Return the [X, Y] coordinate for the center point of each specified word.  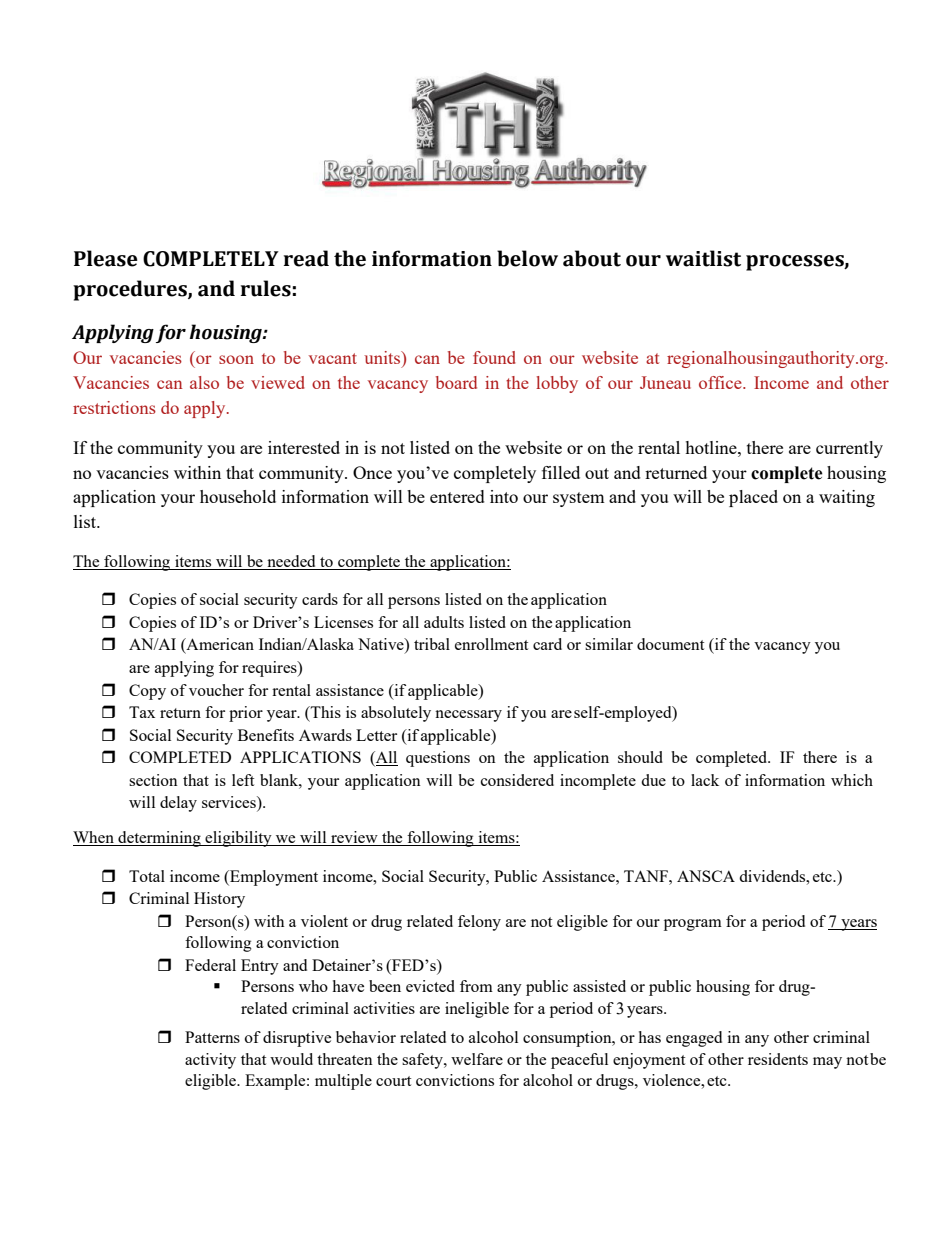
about [592, 258]
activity [210, 1061]
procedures [131, 290]
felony [479, 923]
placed [753, 498]
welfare [477, 1059]
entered [457, 496]
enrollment [491, 644]
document [670, 644]
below [527, 258]
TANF [647, 876]
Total [147, 876]
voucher [216, 690]
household [238, 496]
